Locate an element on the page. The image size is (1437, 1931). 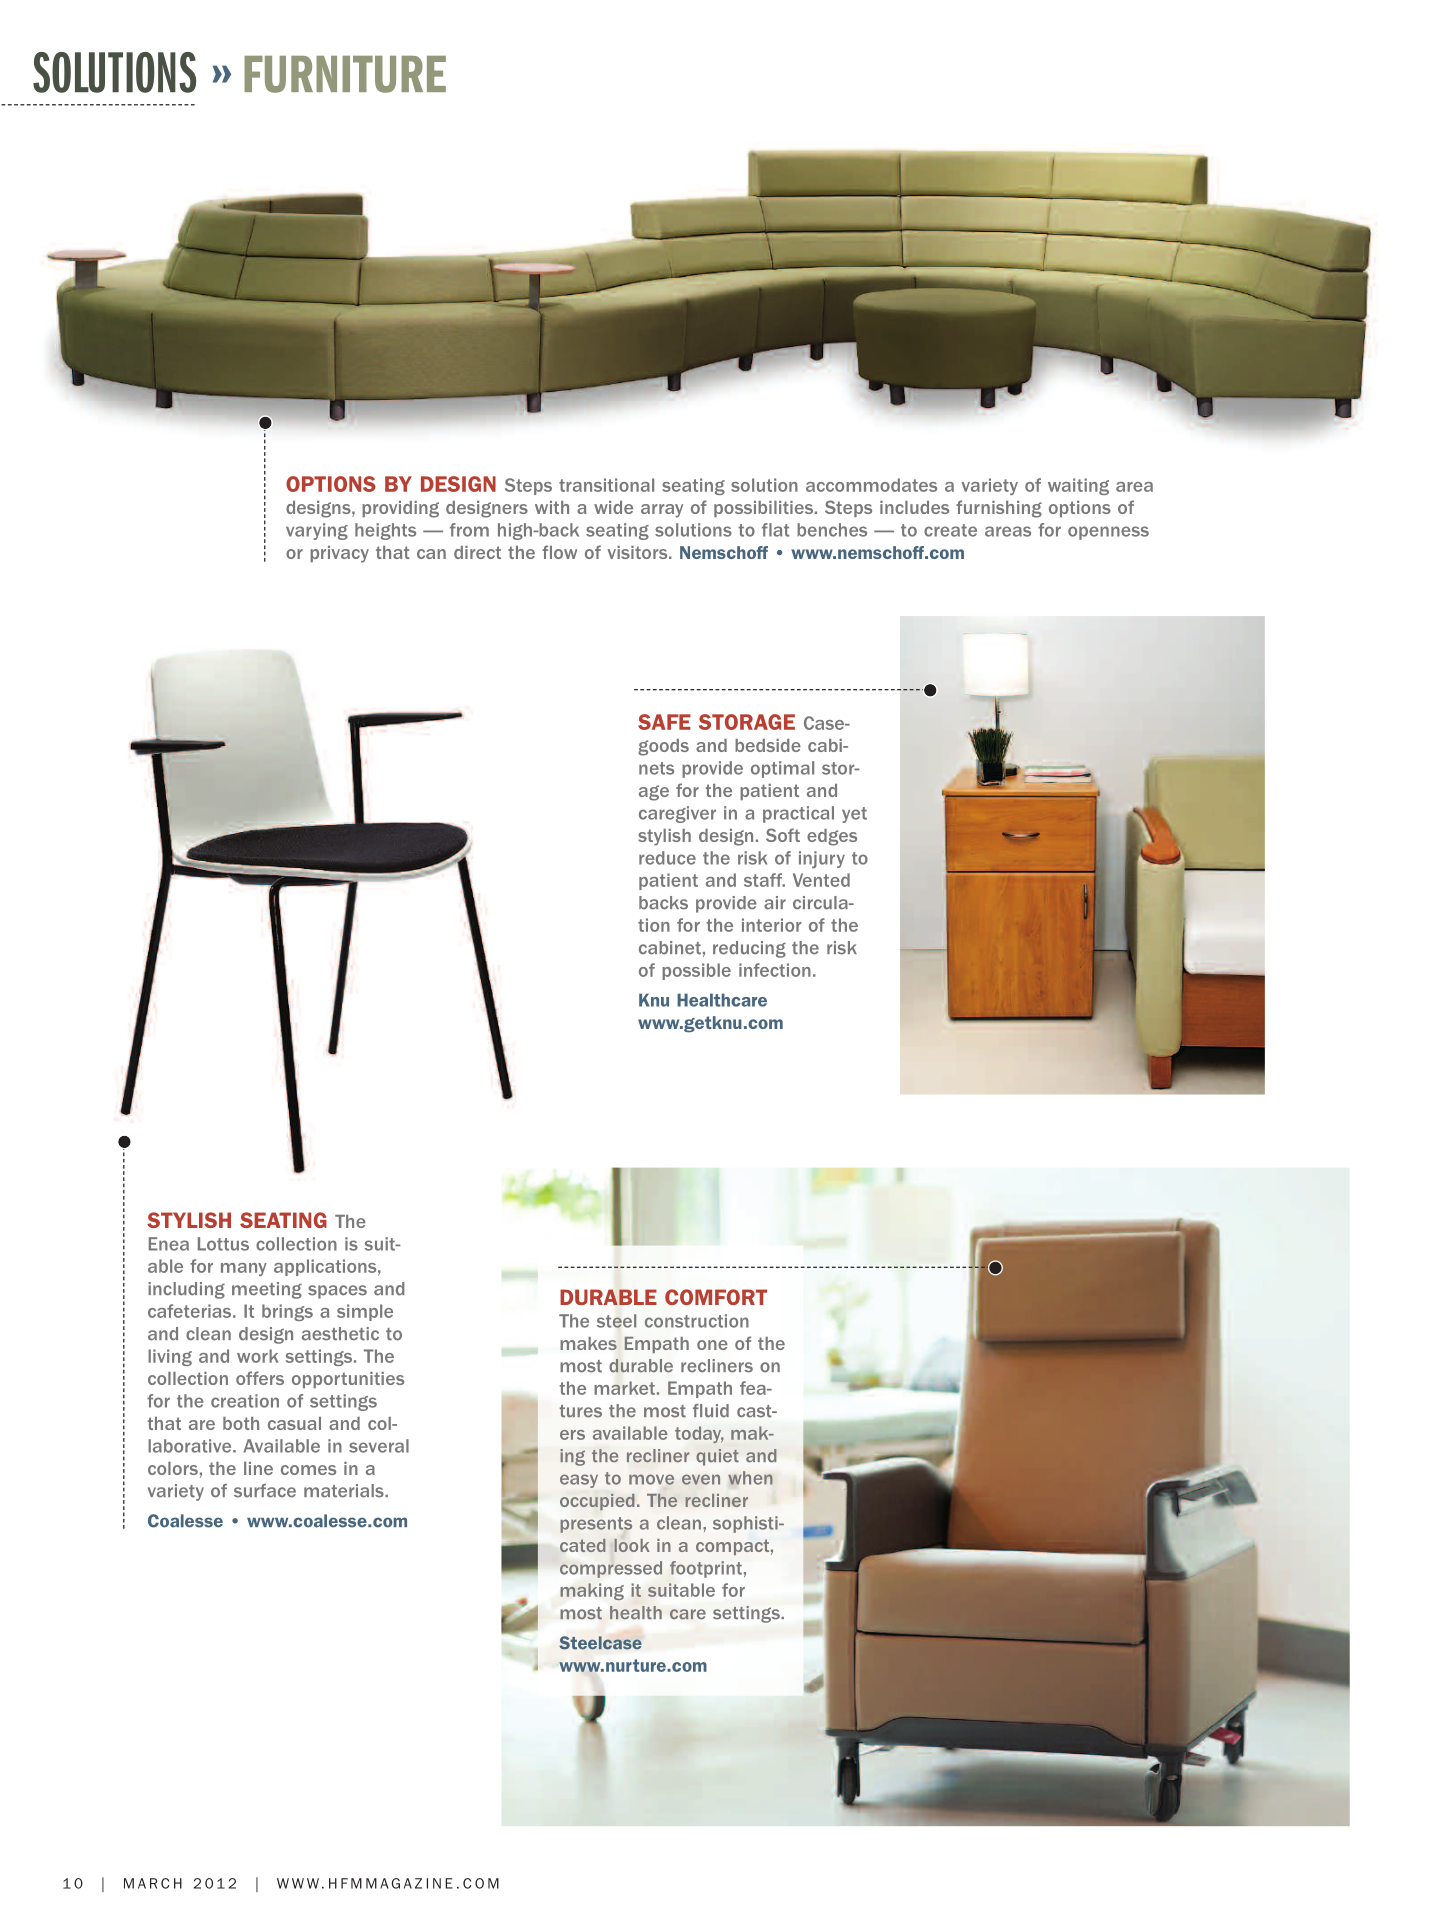
when is located at coordinates (750, 1478).
